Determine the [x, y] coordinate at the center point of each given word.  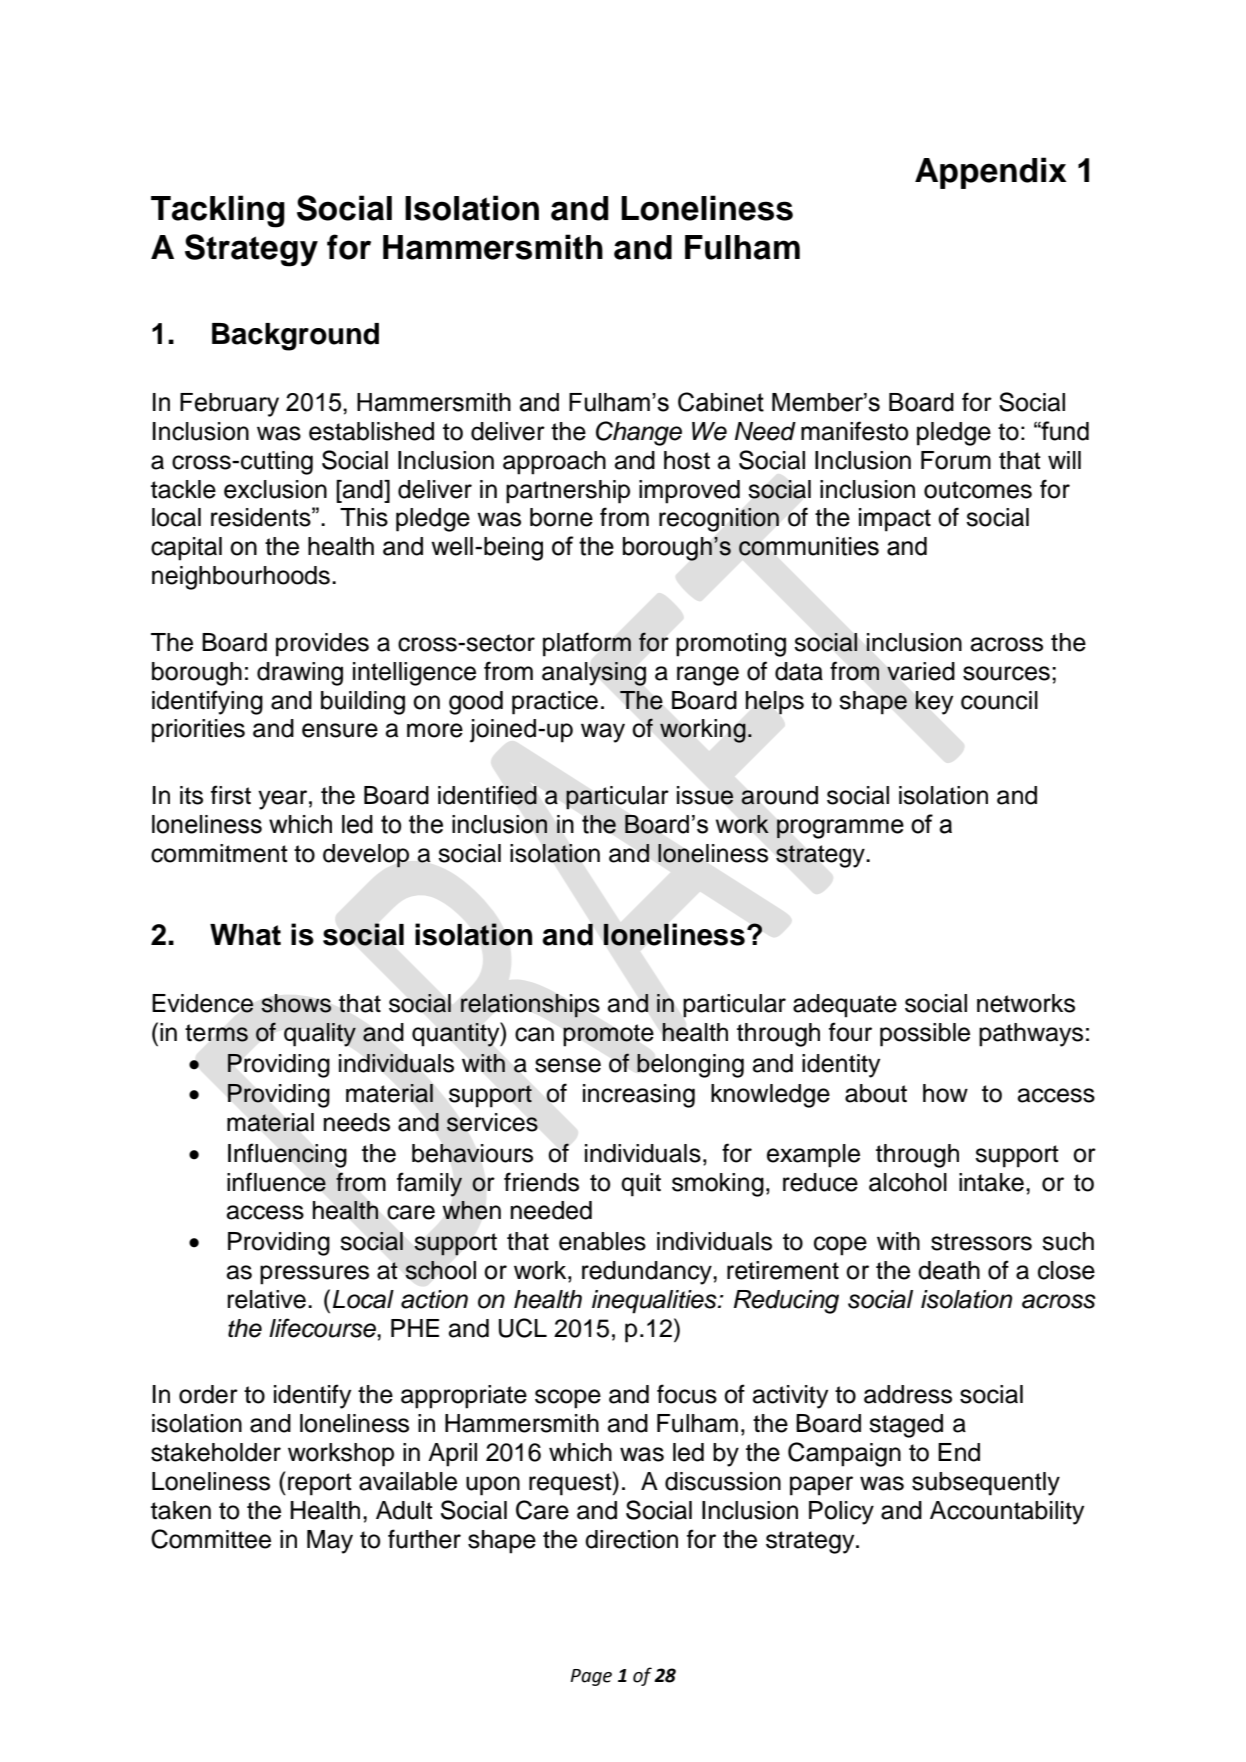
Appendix [991, 173]
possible [925, 1035]
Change [639, 433]
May [330, 1542]
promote [608, 1035]
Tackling [218, 211]
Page [591, 1677]
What [245, 935]
